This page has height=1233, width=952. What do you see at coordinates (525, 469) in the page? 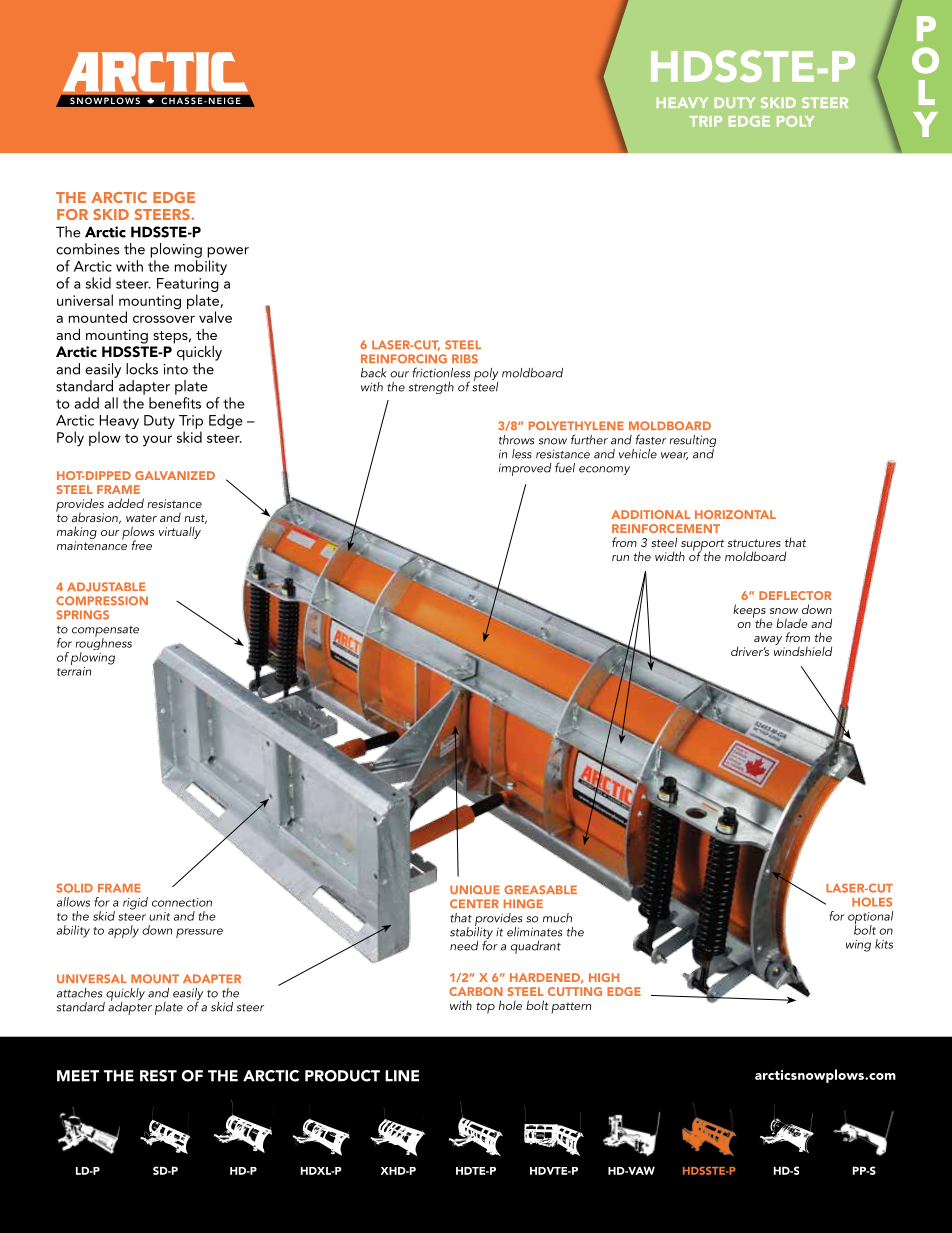
I see `improved` at bounding box center [525, 469].
